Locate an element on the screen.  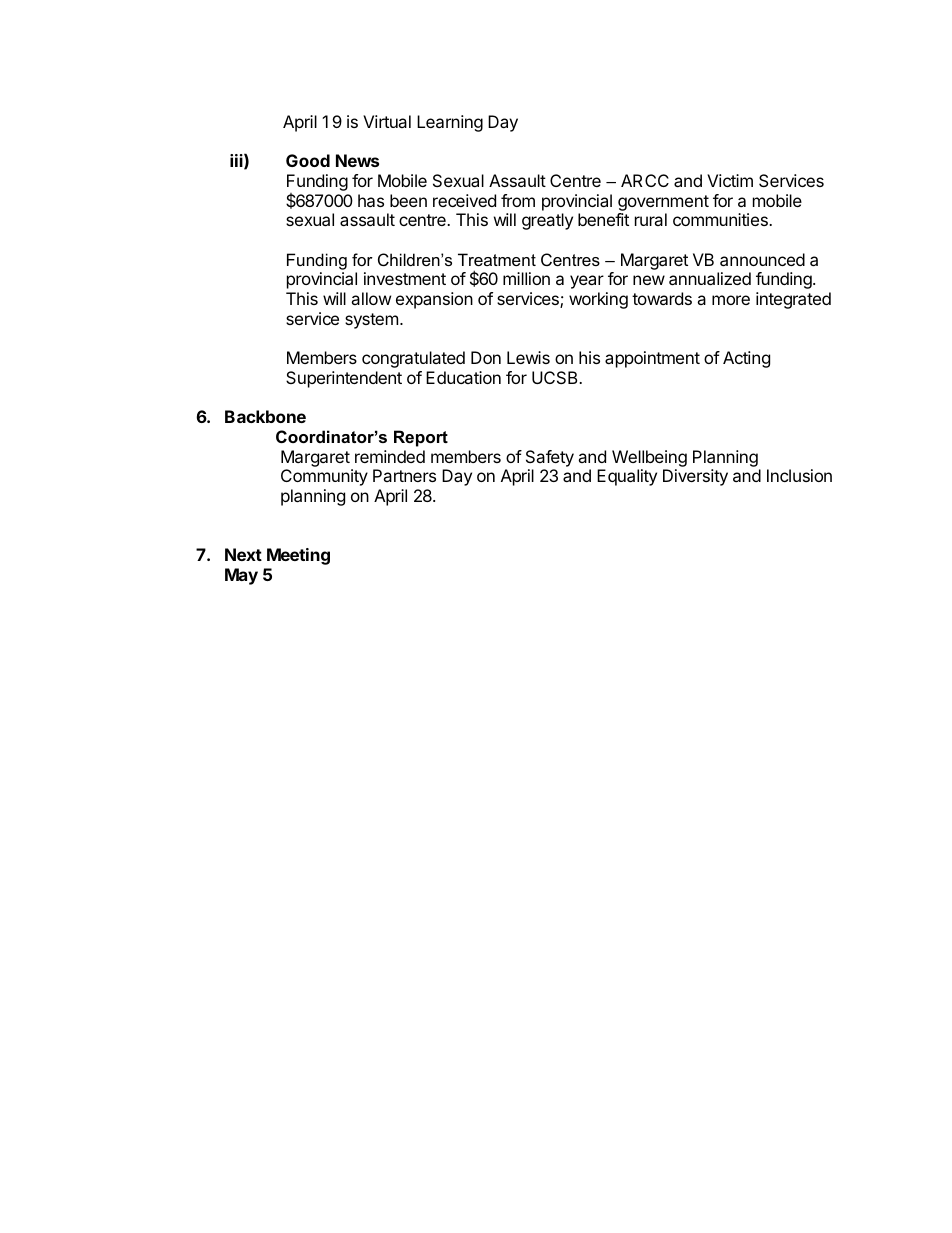
Victim is located at coordinates (730, 180).
